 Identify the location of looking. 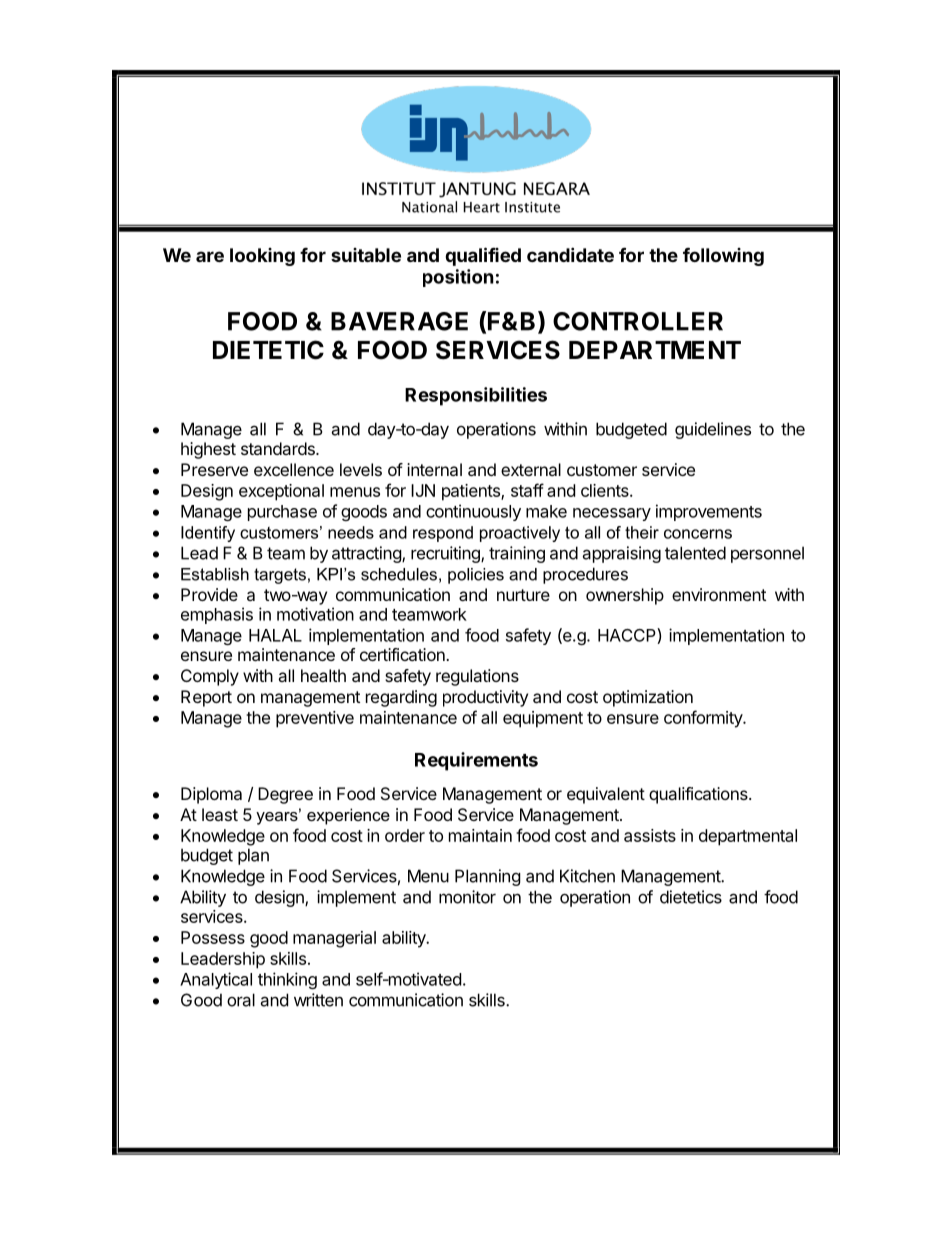
(262, 257).
